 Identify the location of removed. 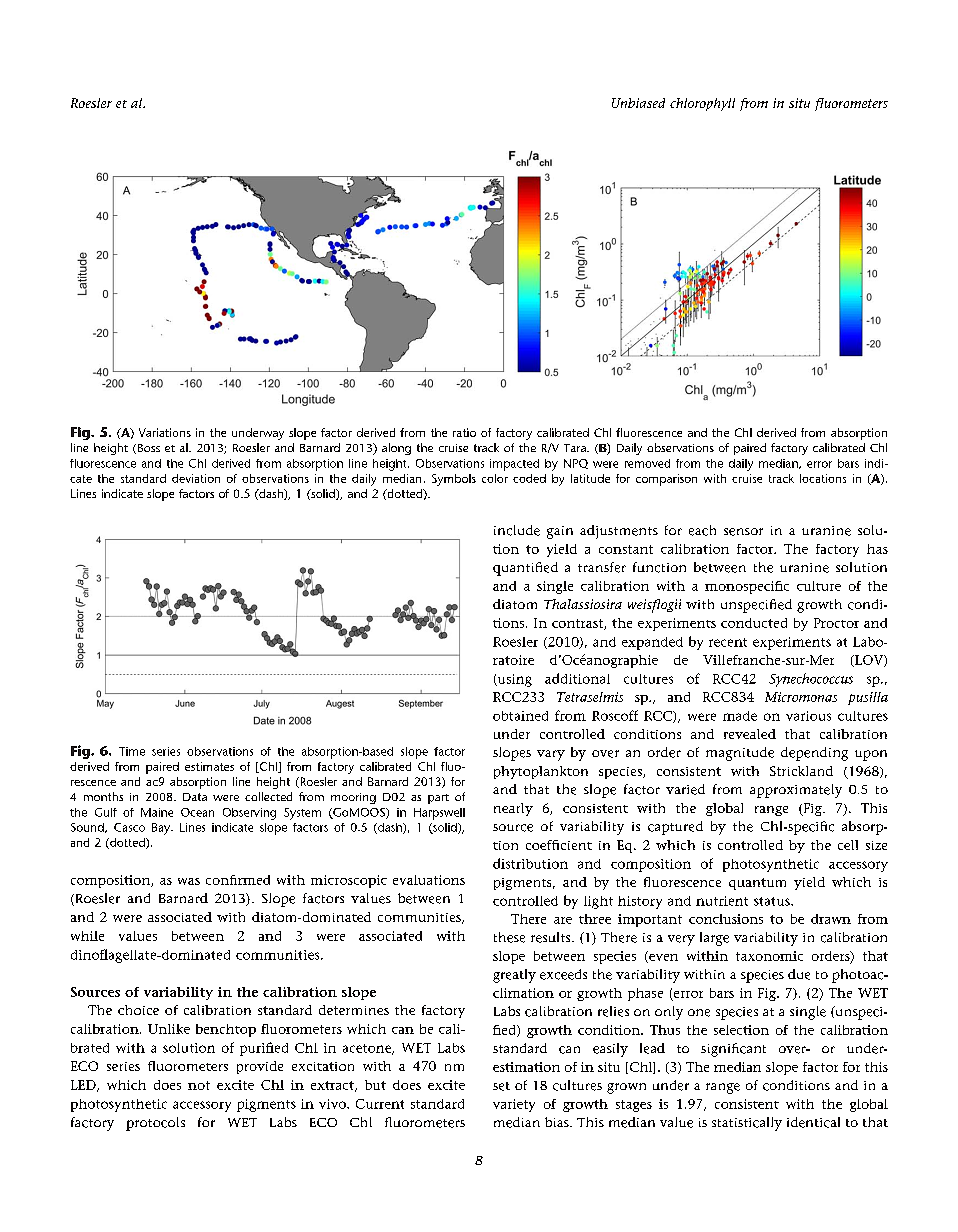
(647, 463).
